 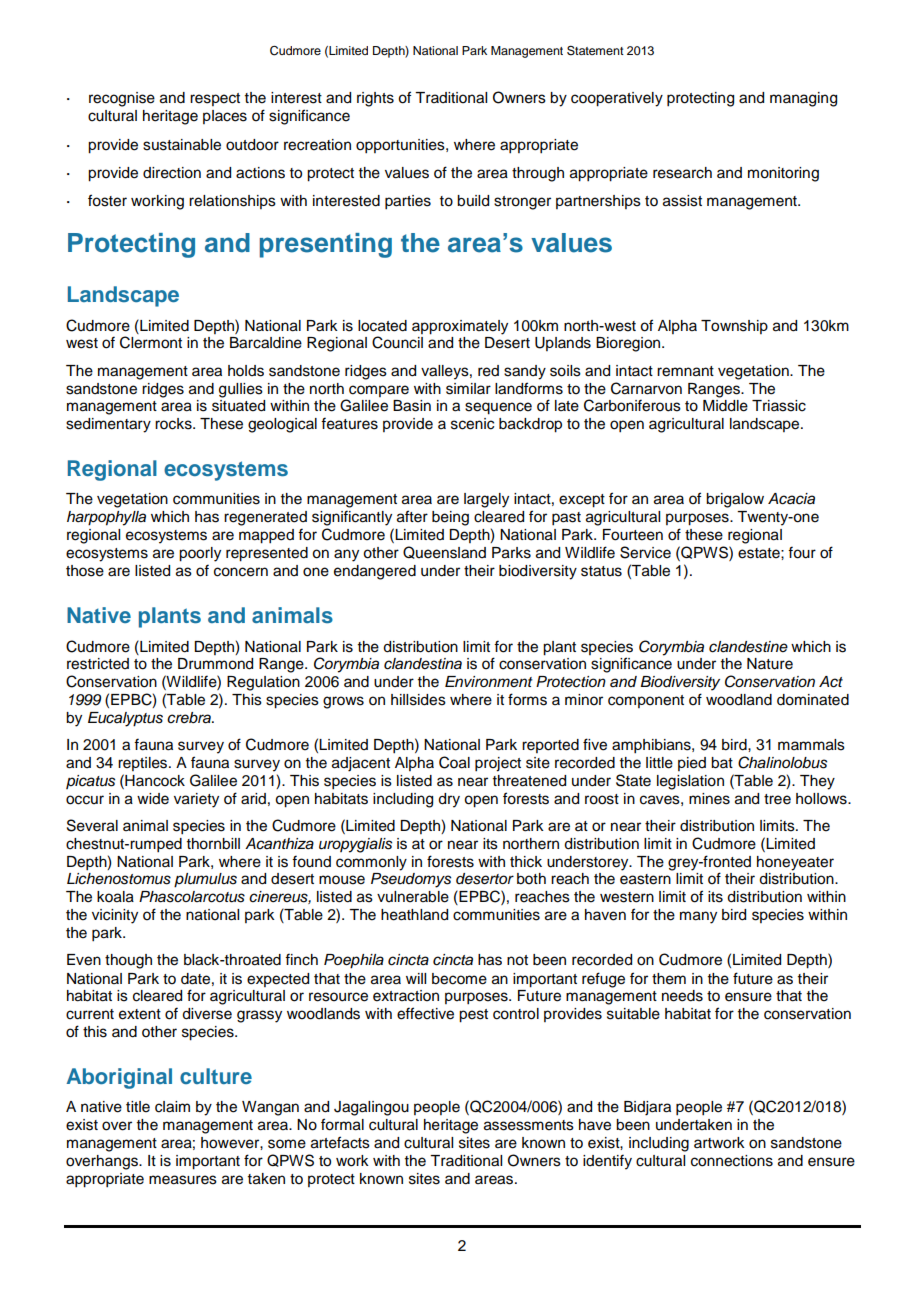 What do you see at coordinates (682, 173) in the page?
I see `research` at bounding box center [682, 173].
